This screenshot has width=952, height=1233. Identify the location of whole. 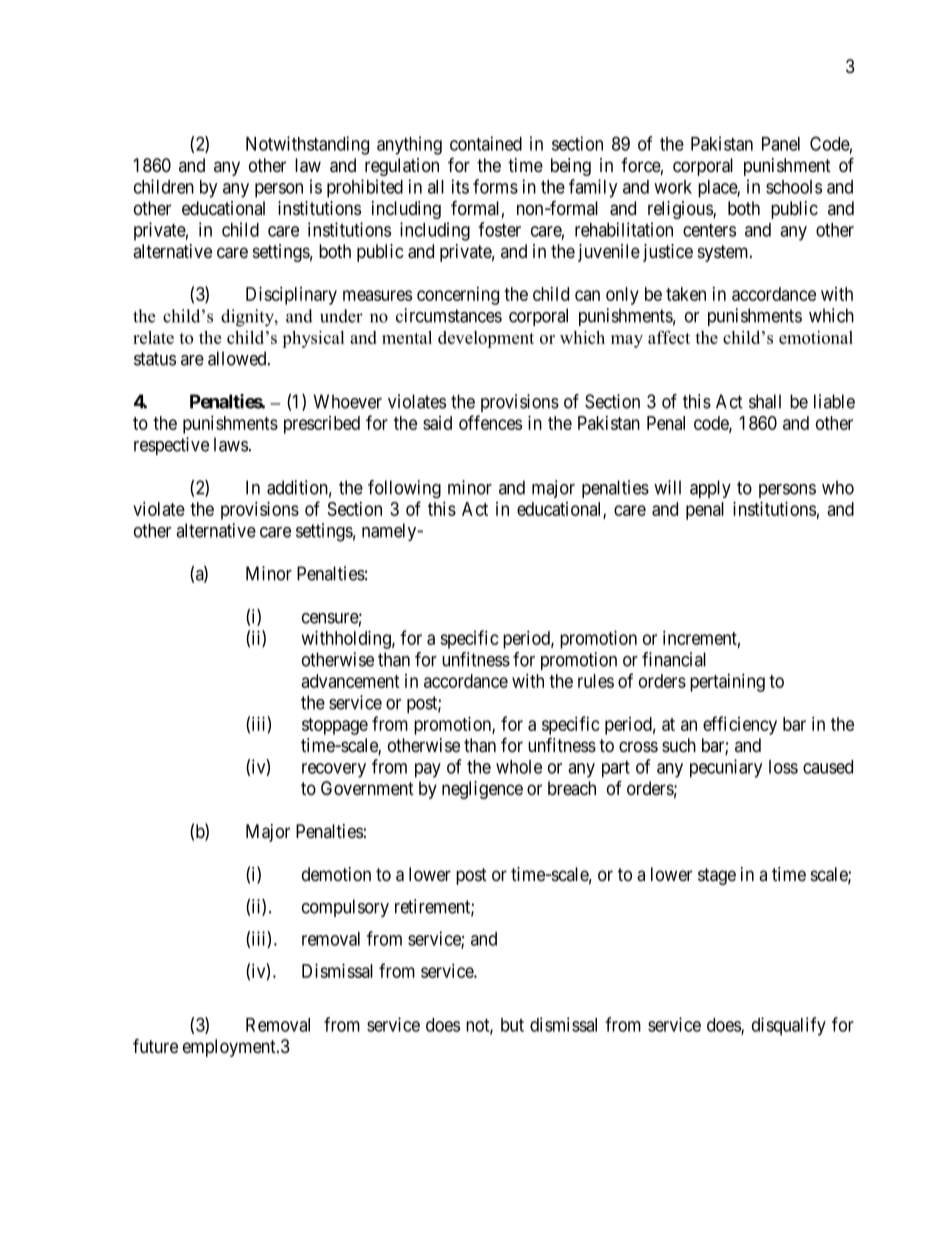
(519, 767).
